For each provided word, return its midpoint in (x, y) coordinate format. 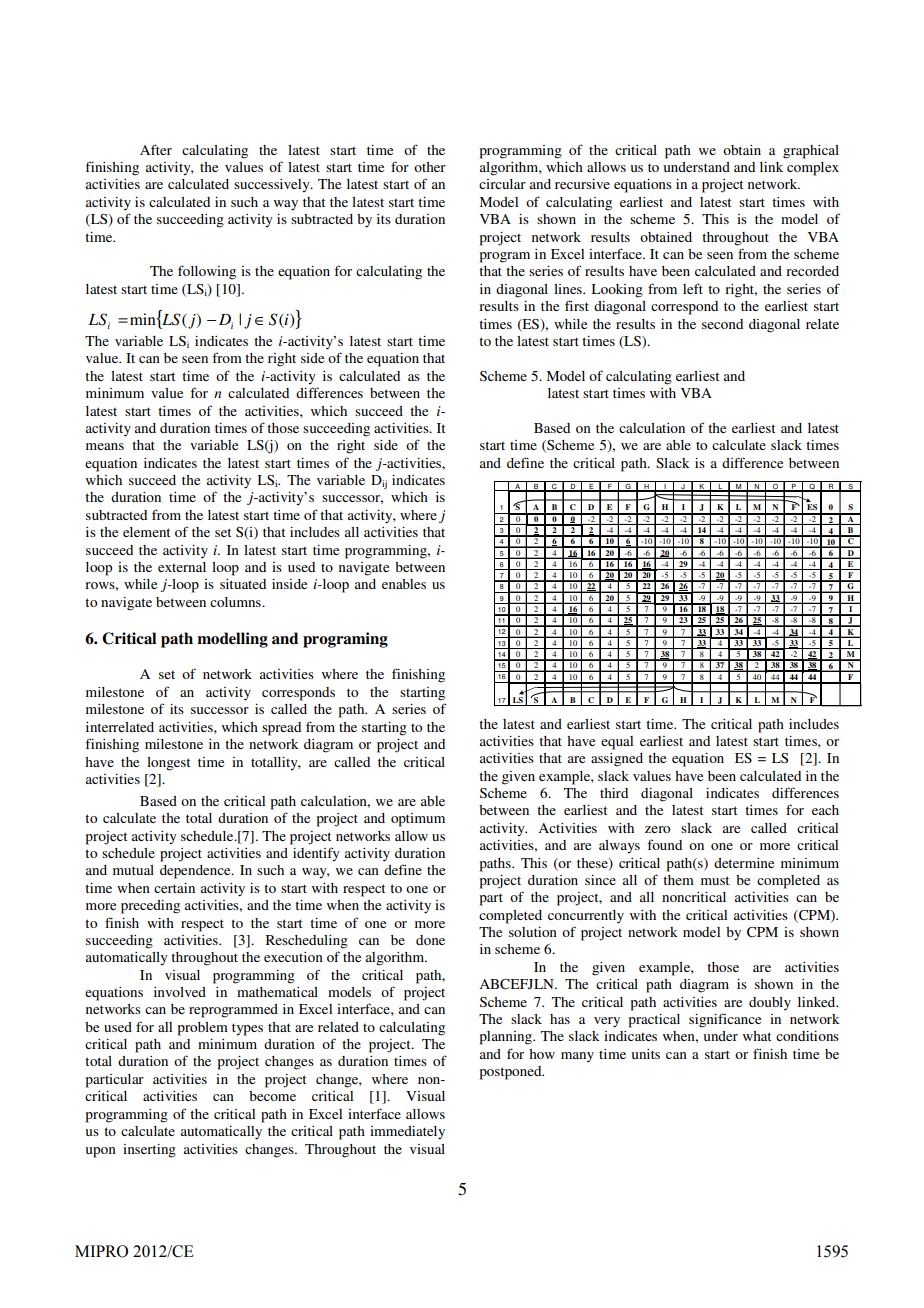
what (757, 1036)
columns (236, 602)
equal (617, 743)
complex (813, 169)
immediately (407, 1133)
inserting (149, 1151)
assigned (617, 760)
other (430, 167)
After (156, 149)
